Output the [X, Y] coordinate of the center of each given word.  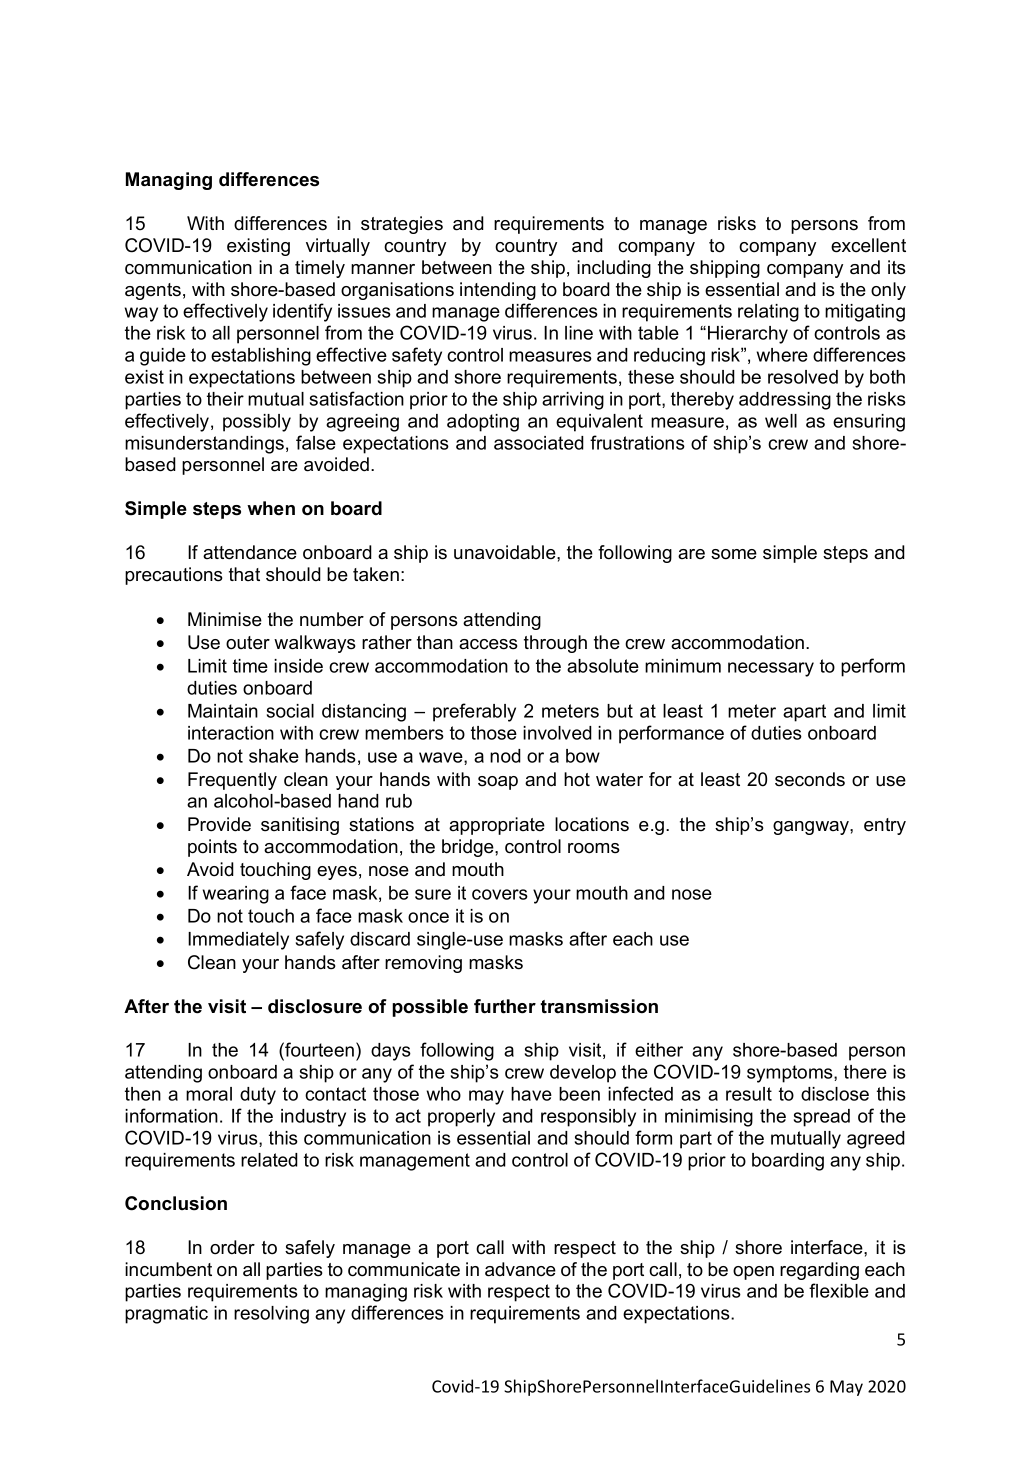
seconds [810, 779]
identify [302, 312]
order [232, 1247]
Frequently [232, 781]
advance [520, 1269]
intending [498, 291]
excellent [868, 245]
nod [505, 756]
